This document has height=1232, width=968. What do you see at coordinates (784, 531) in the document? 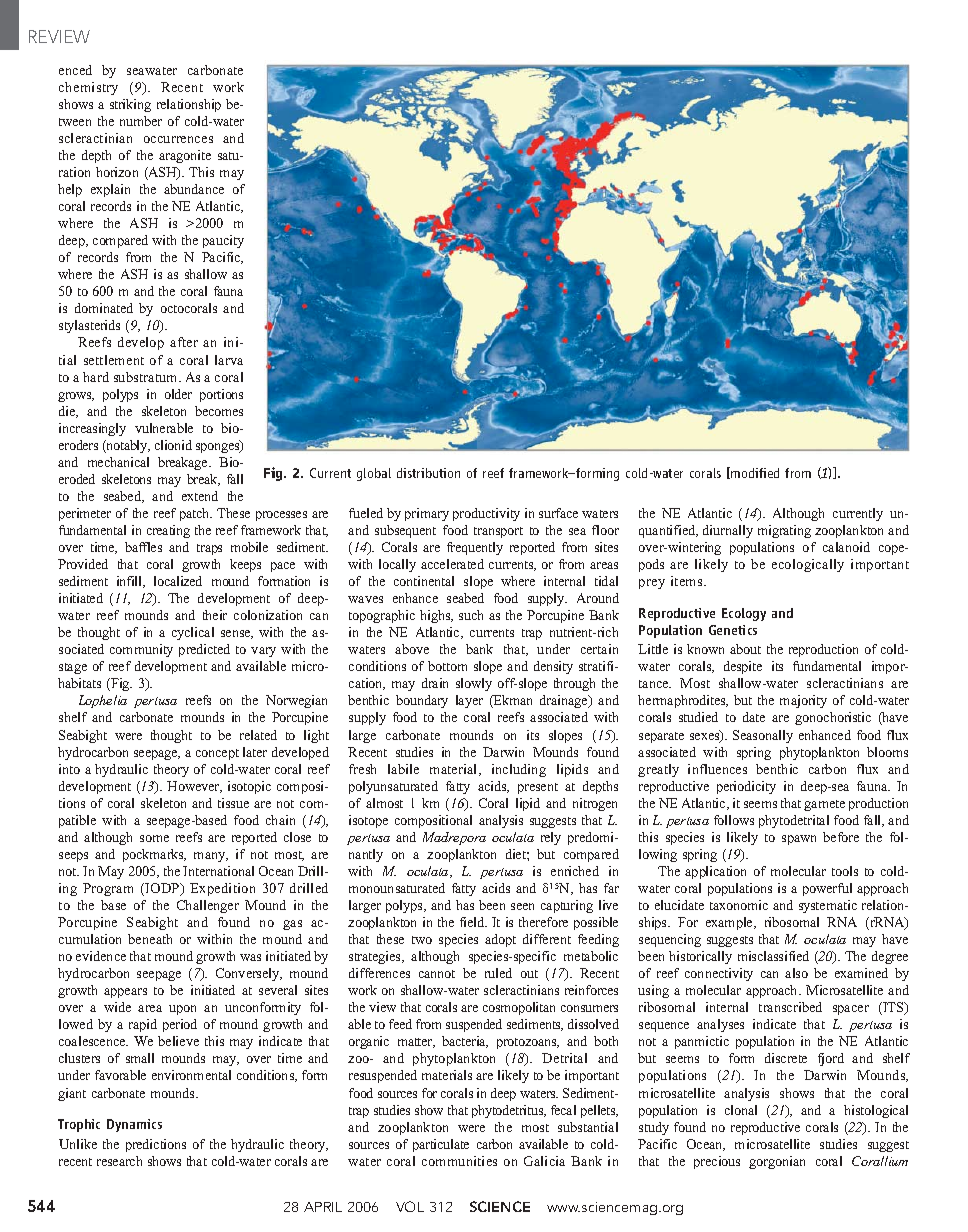
I see `migrating` at bounding box center [784, 531].
